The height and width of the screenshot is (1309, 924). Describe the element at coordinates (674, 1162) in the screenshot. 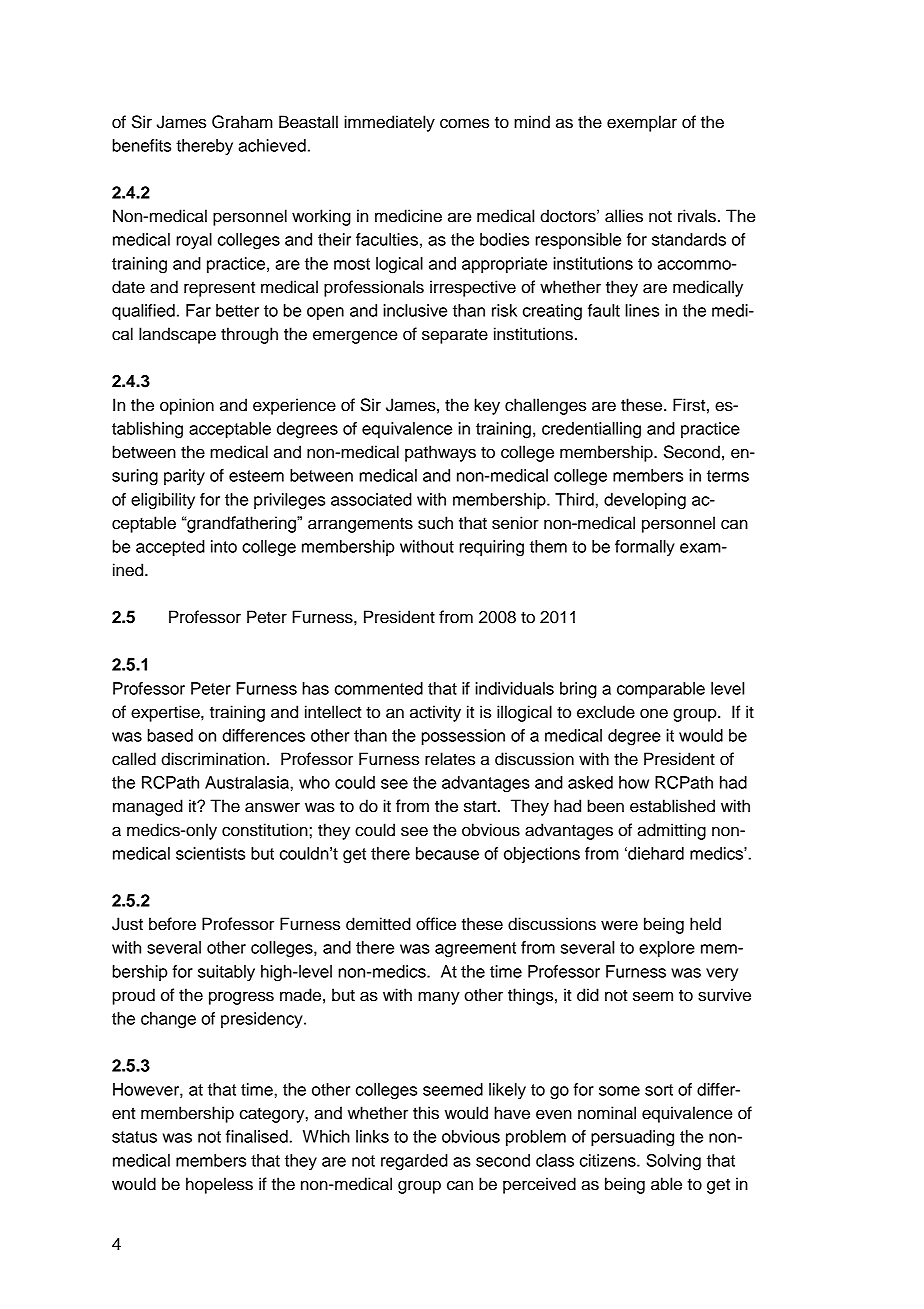

I see `Solving` at that location.
